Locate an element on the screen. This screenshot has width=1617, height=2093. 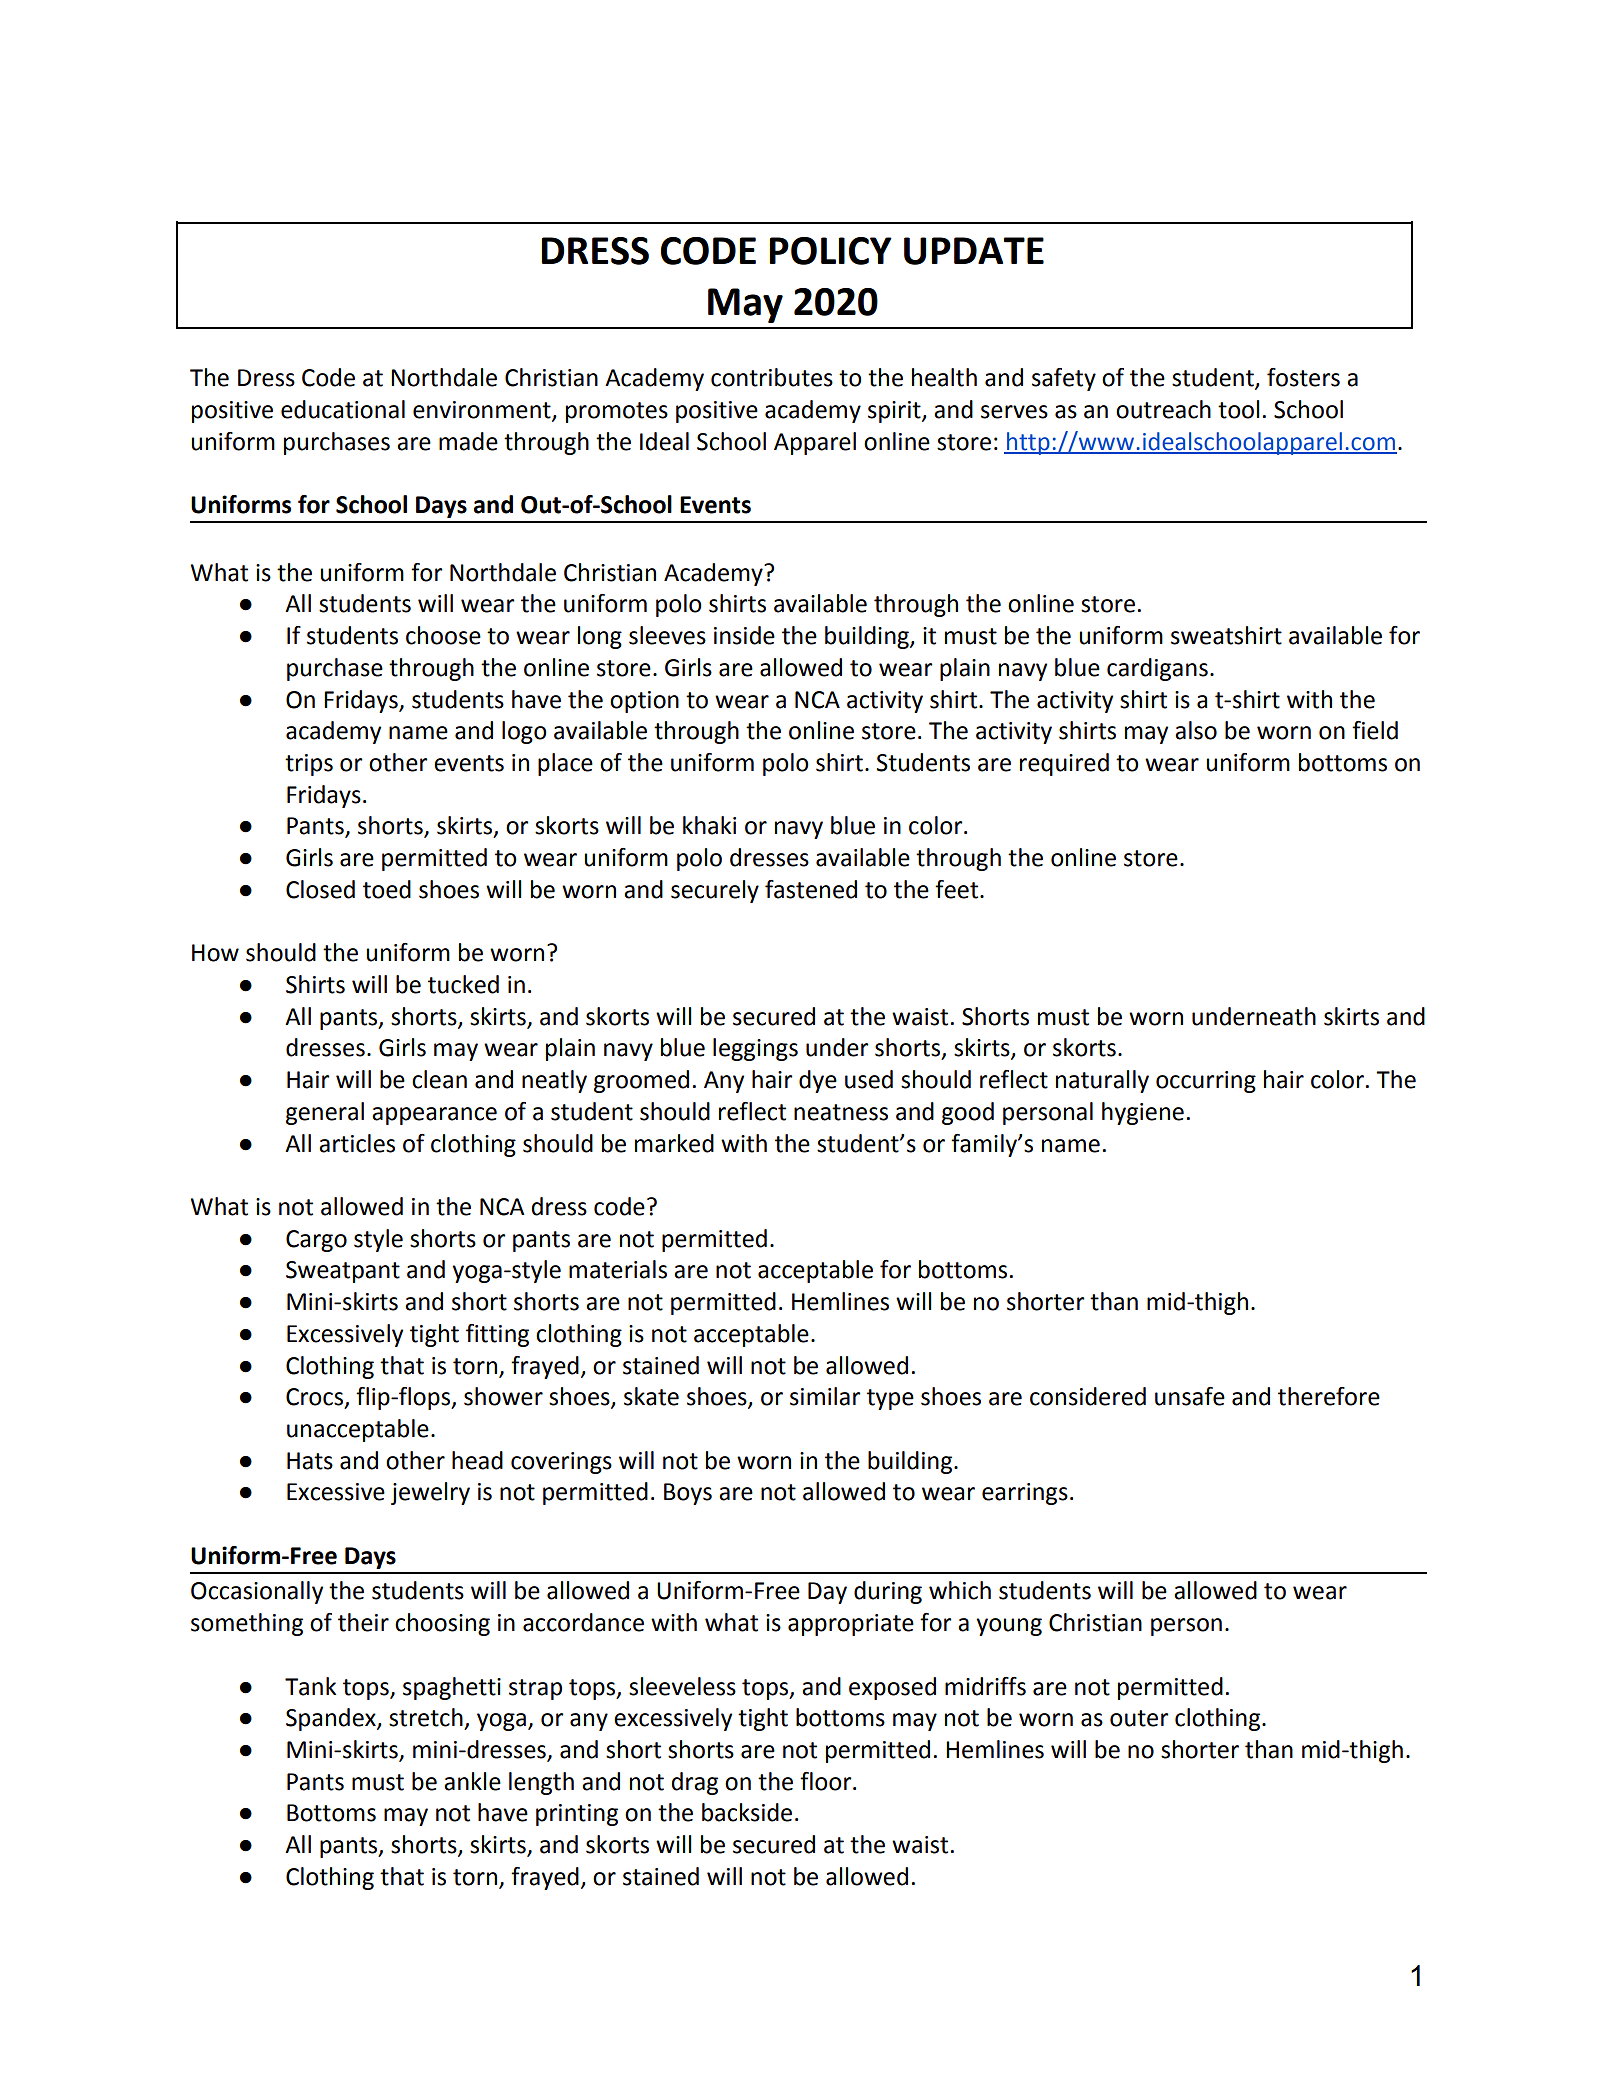
outer is located at coordinates (1139, 1718).
